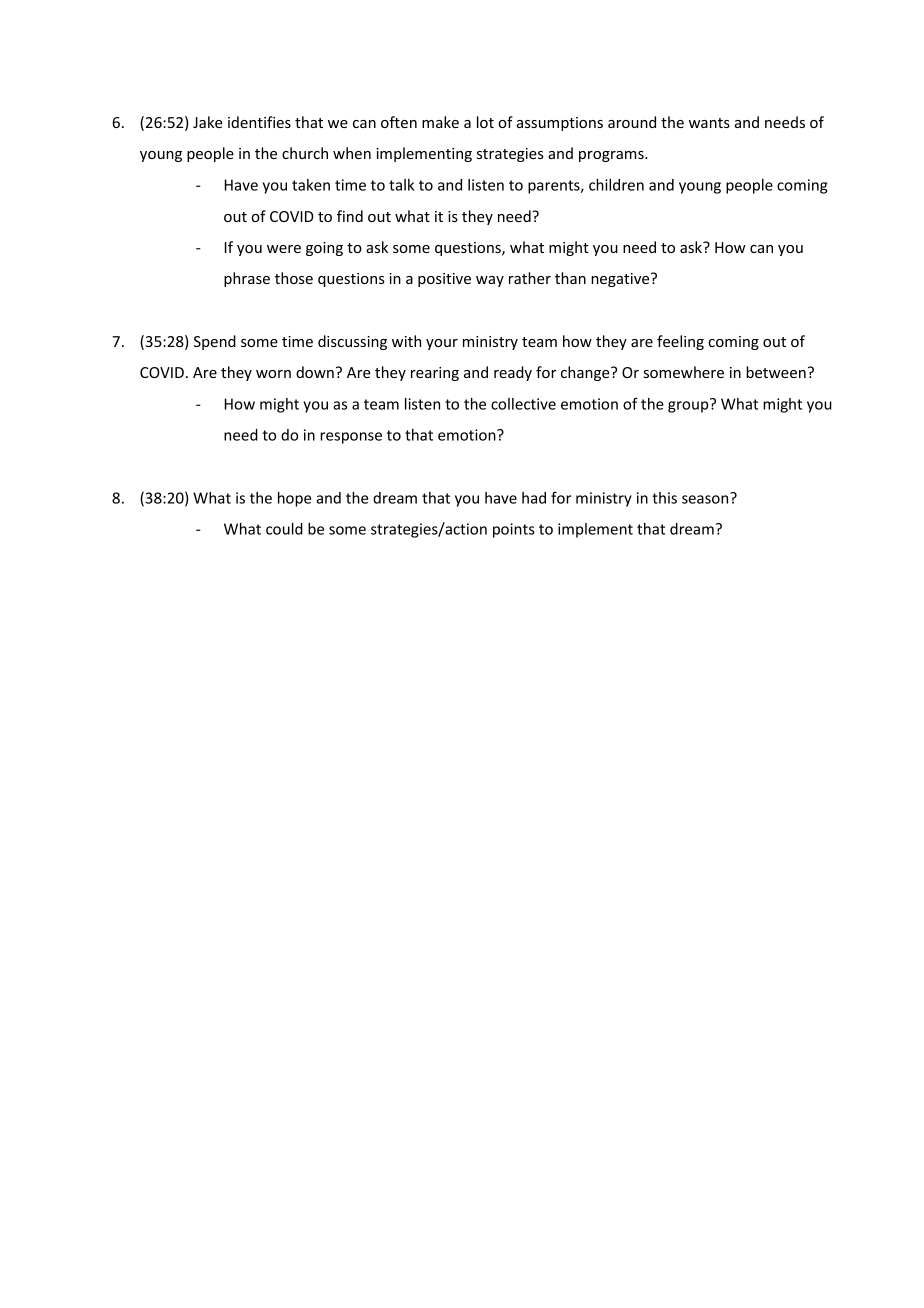 This screenshot has width=924, height=1308. I want to click on could, so click(284, 529).
